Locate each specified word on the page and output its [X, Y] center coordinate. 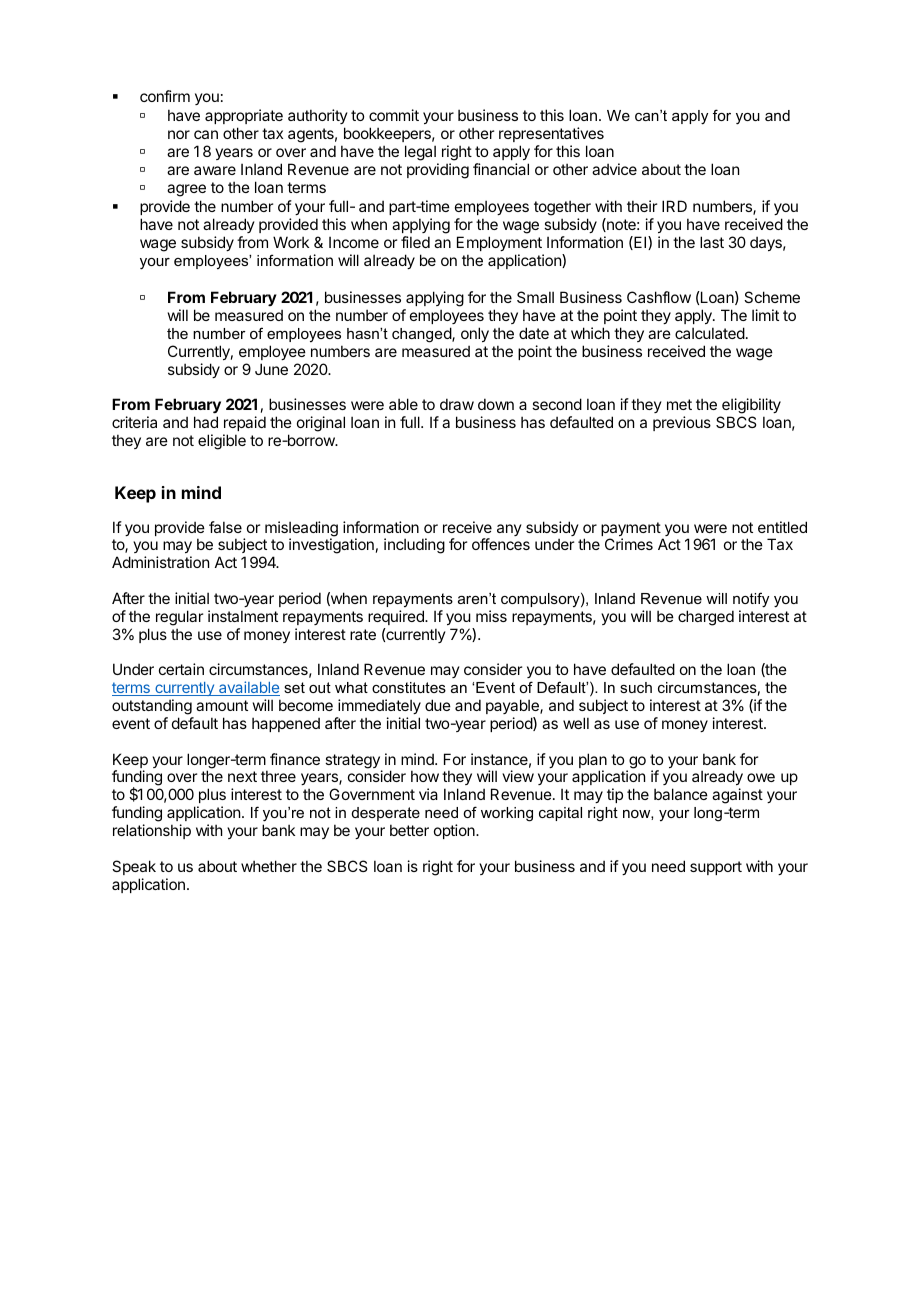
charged [706, 618]
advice [614, 169]
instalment [243, 616]
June [271, 369]
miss [491, 616]
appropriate [244, 118]
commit [394, 115]
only [475, 334]
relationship [152, 831]
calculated [710, 333]
